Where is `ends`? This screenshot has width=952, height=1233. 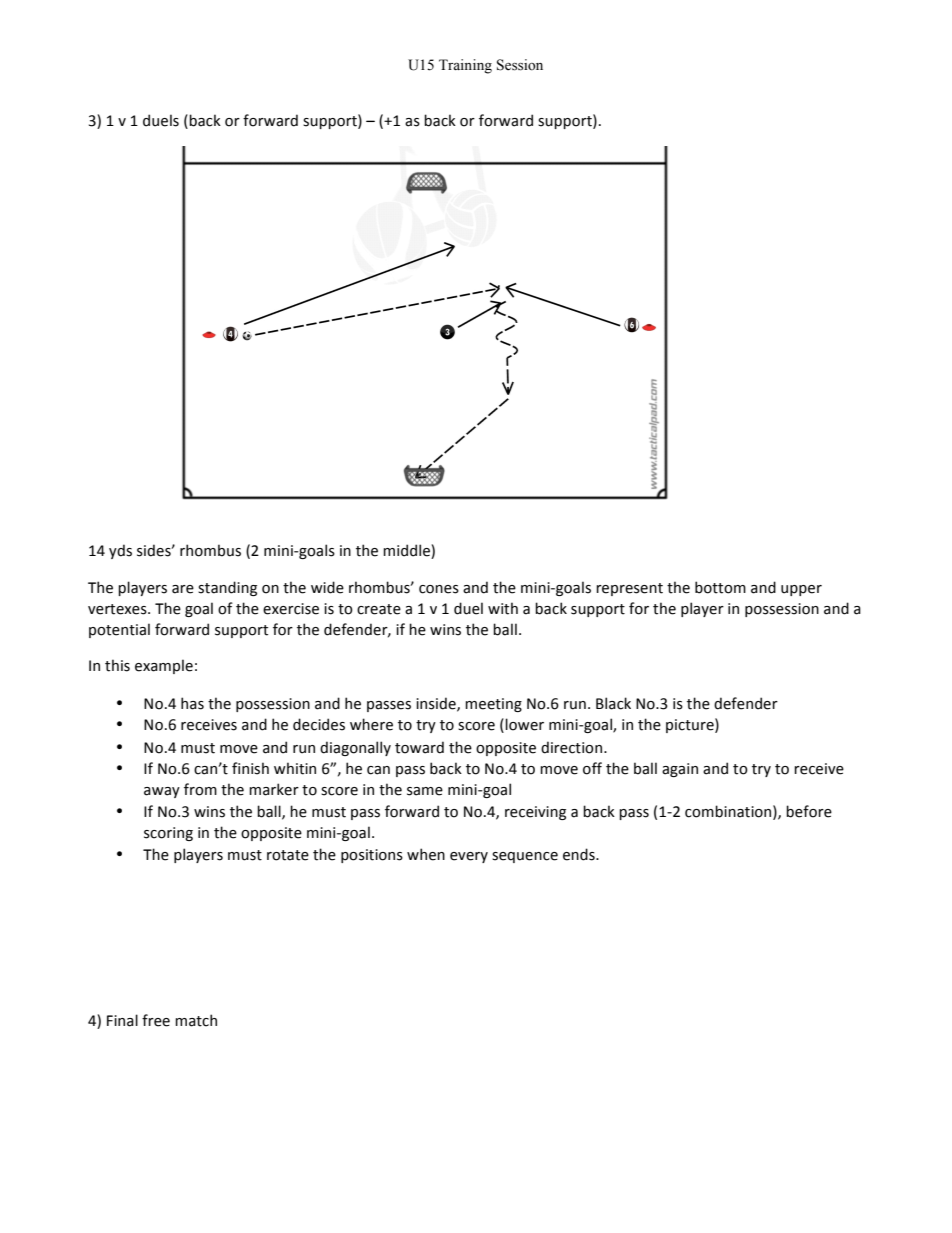 ends is located at coordinates (580, 854).
